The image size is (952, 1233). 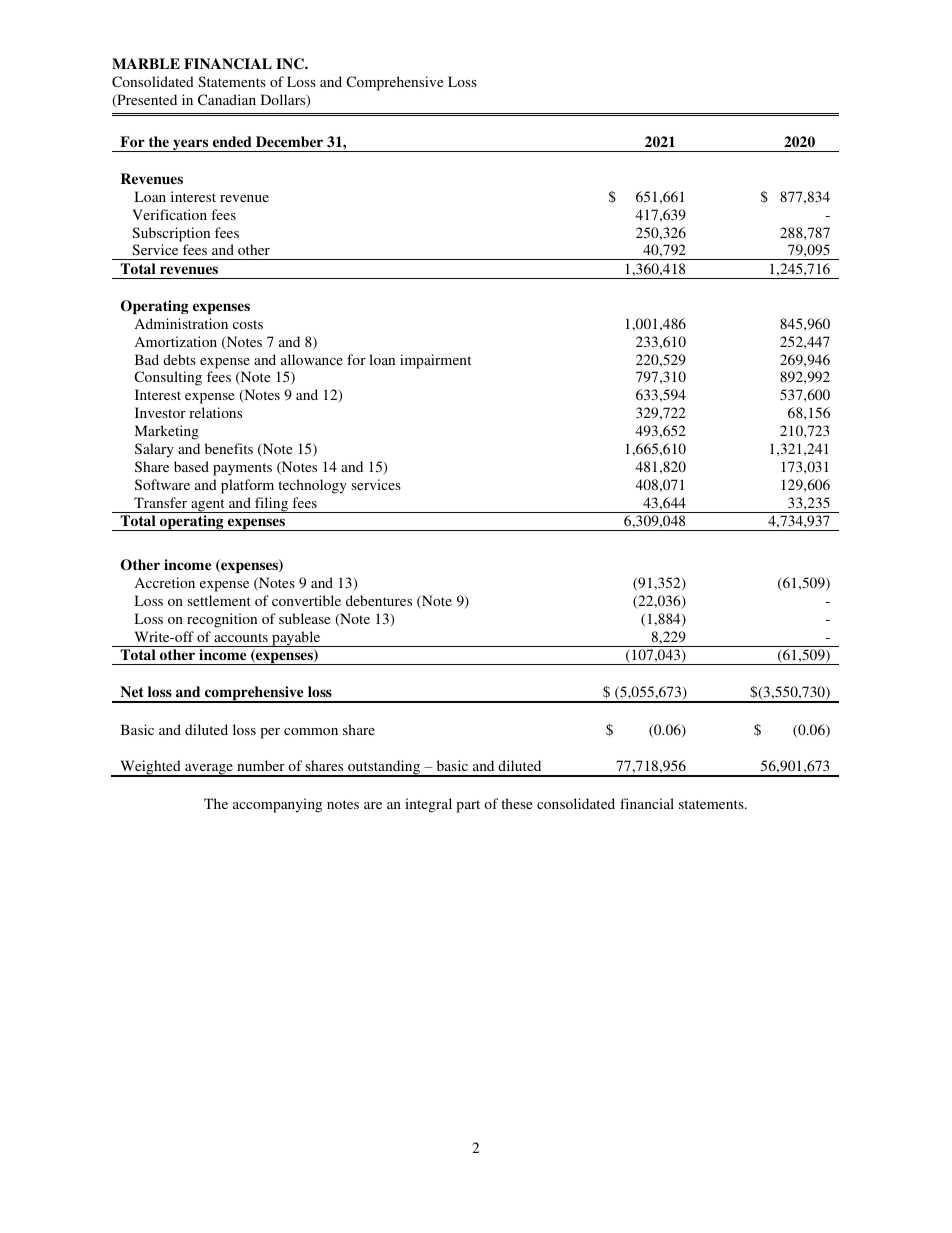 What do you see at coordinates (306, 600) in the screenshot?
I see `convertible` at bounding box center [306, 600].
